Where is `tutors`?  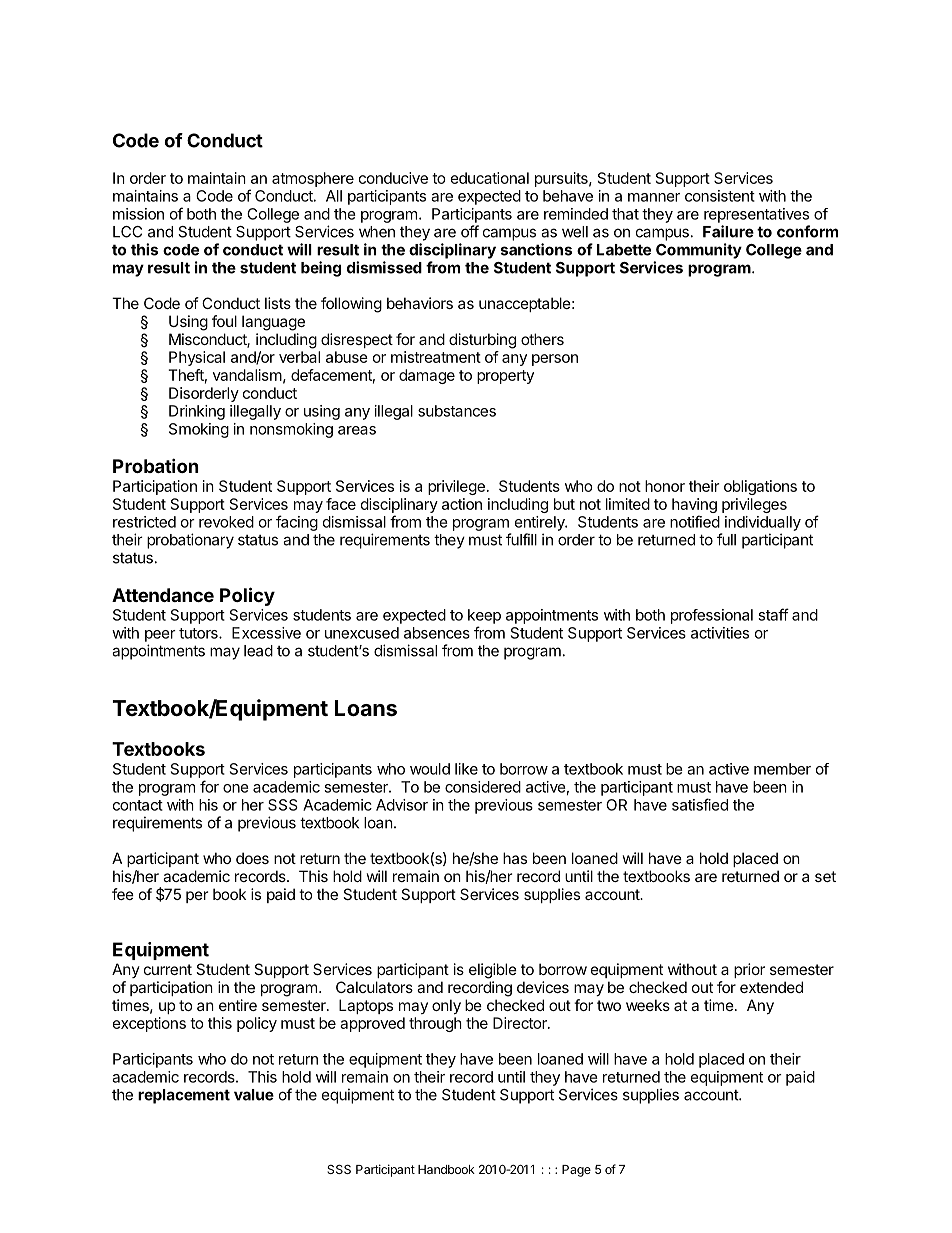
tutors is located at coordinates (199, 633).
